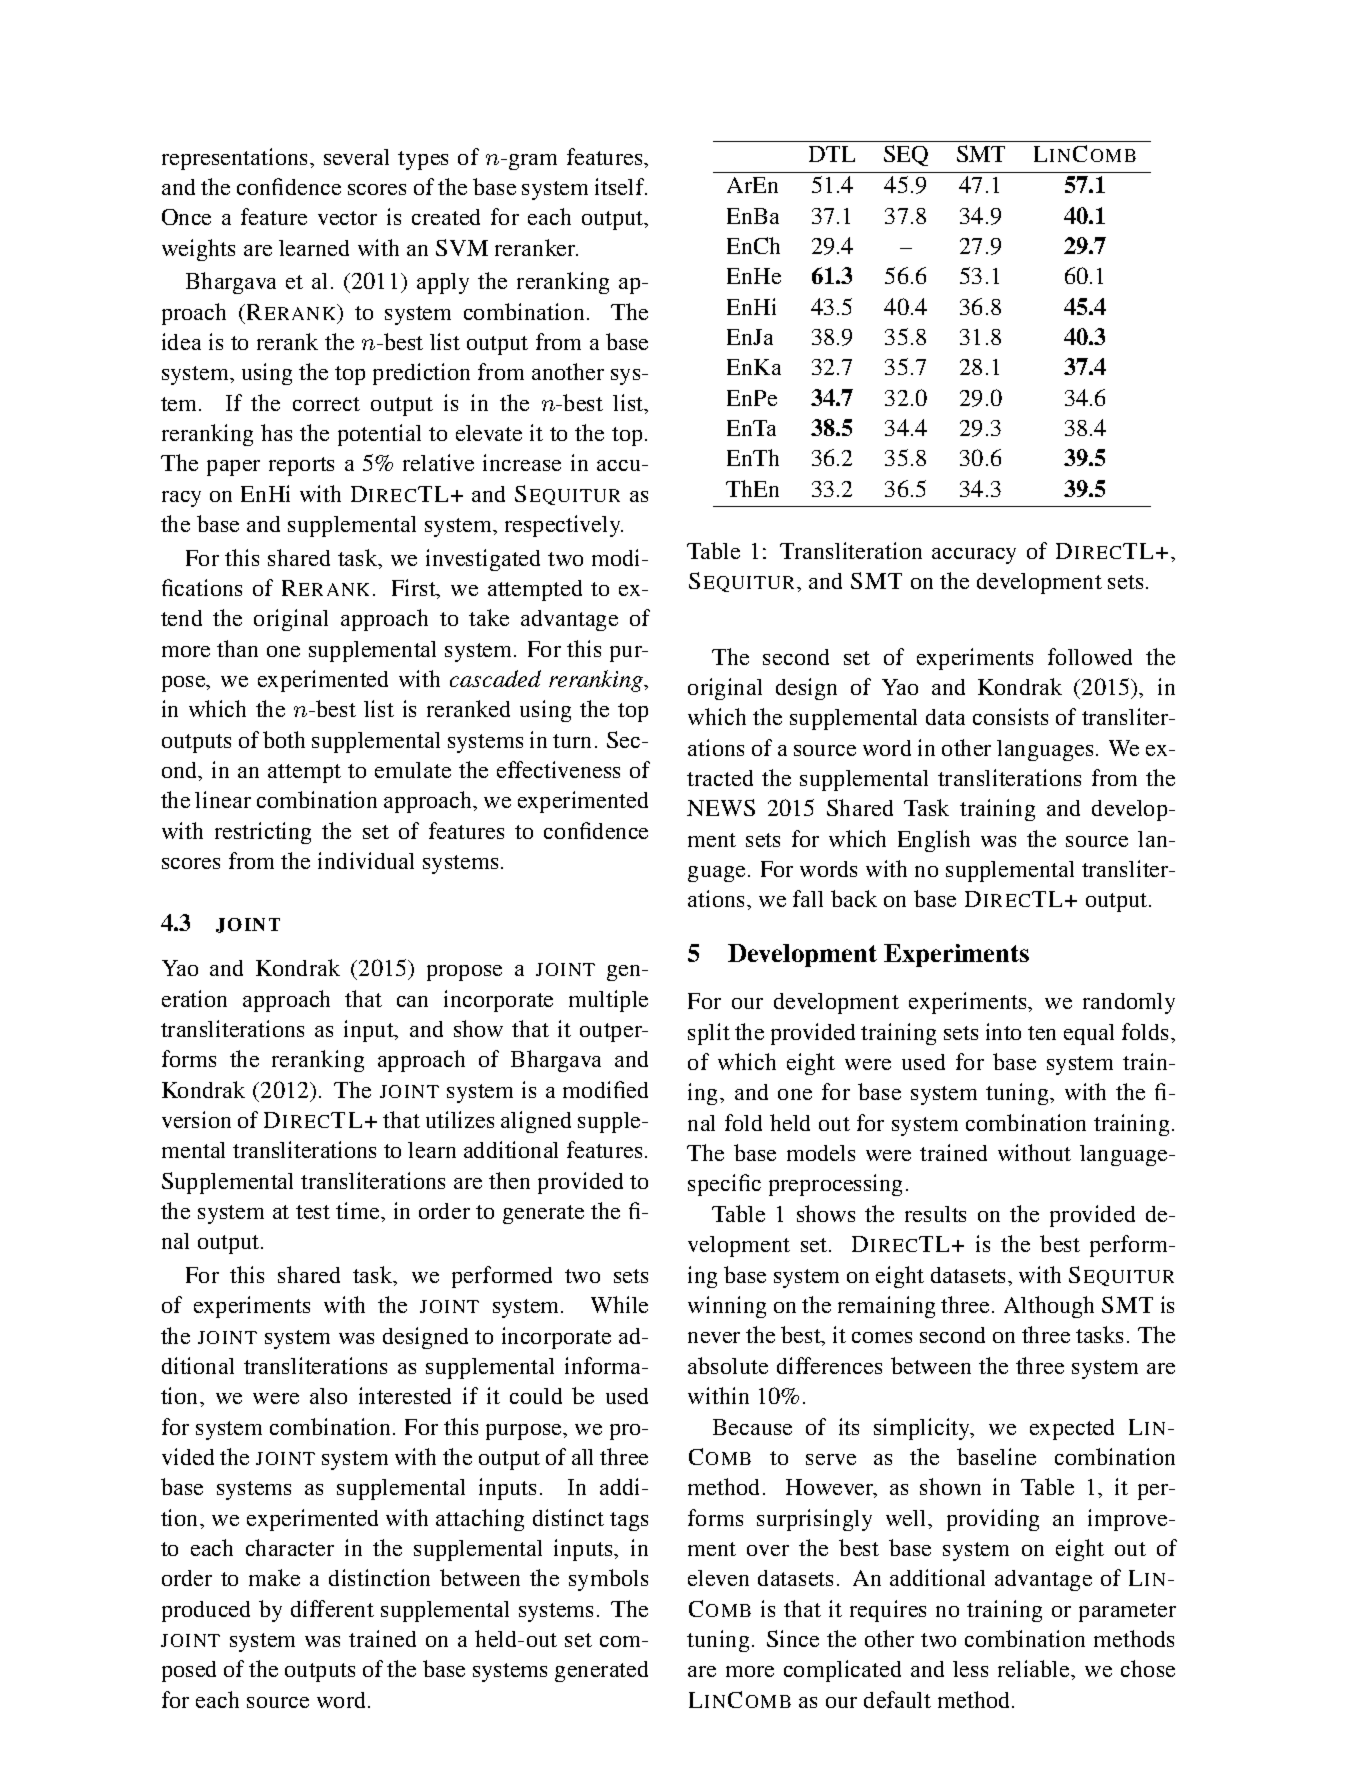  I want to click on individual, so click(366, 860).
